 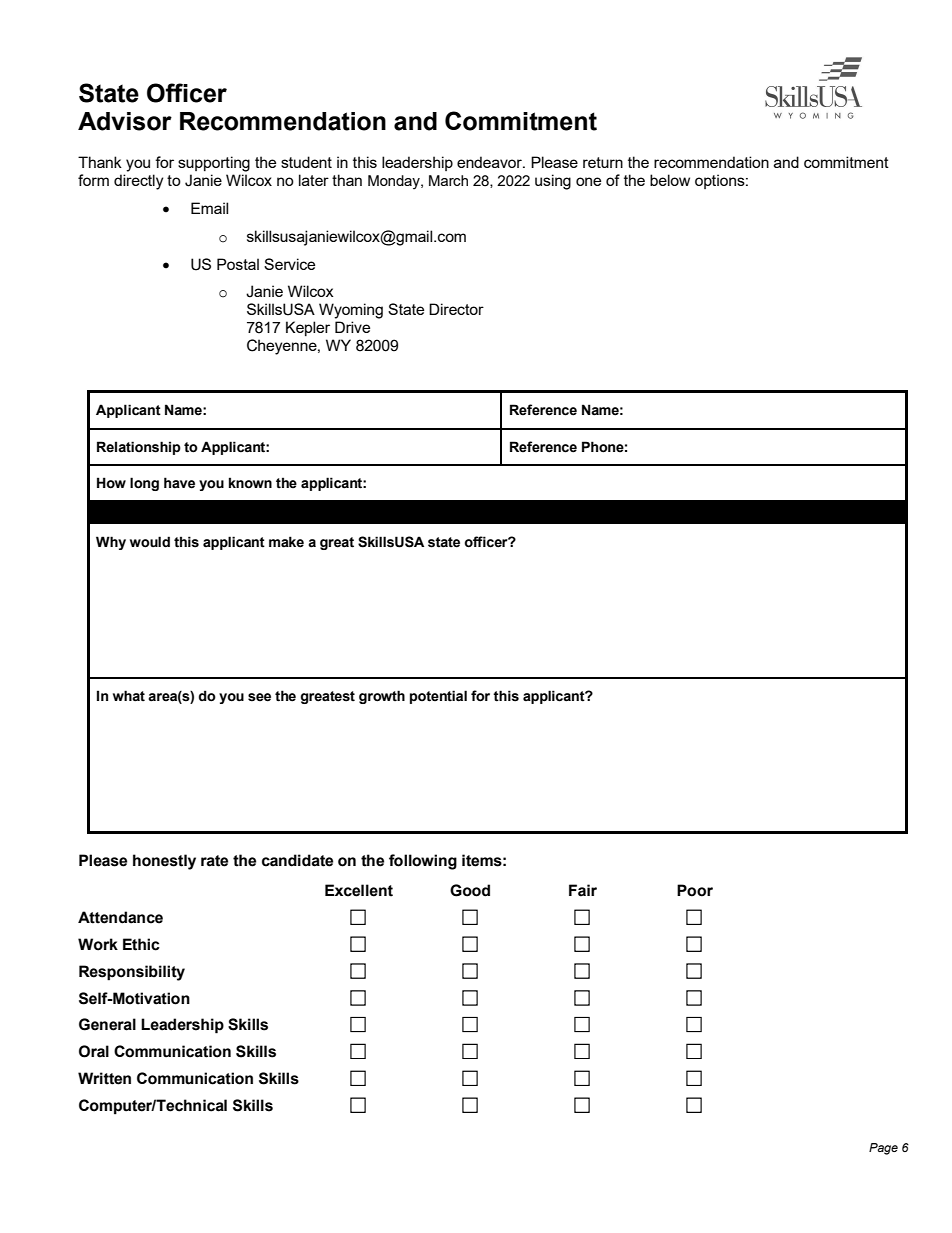 I want to click on endeavor, so click(x=490, y=162).
